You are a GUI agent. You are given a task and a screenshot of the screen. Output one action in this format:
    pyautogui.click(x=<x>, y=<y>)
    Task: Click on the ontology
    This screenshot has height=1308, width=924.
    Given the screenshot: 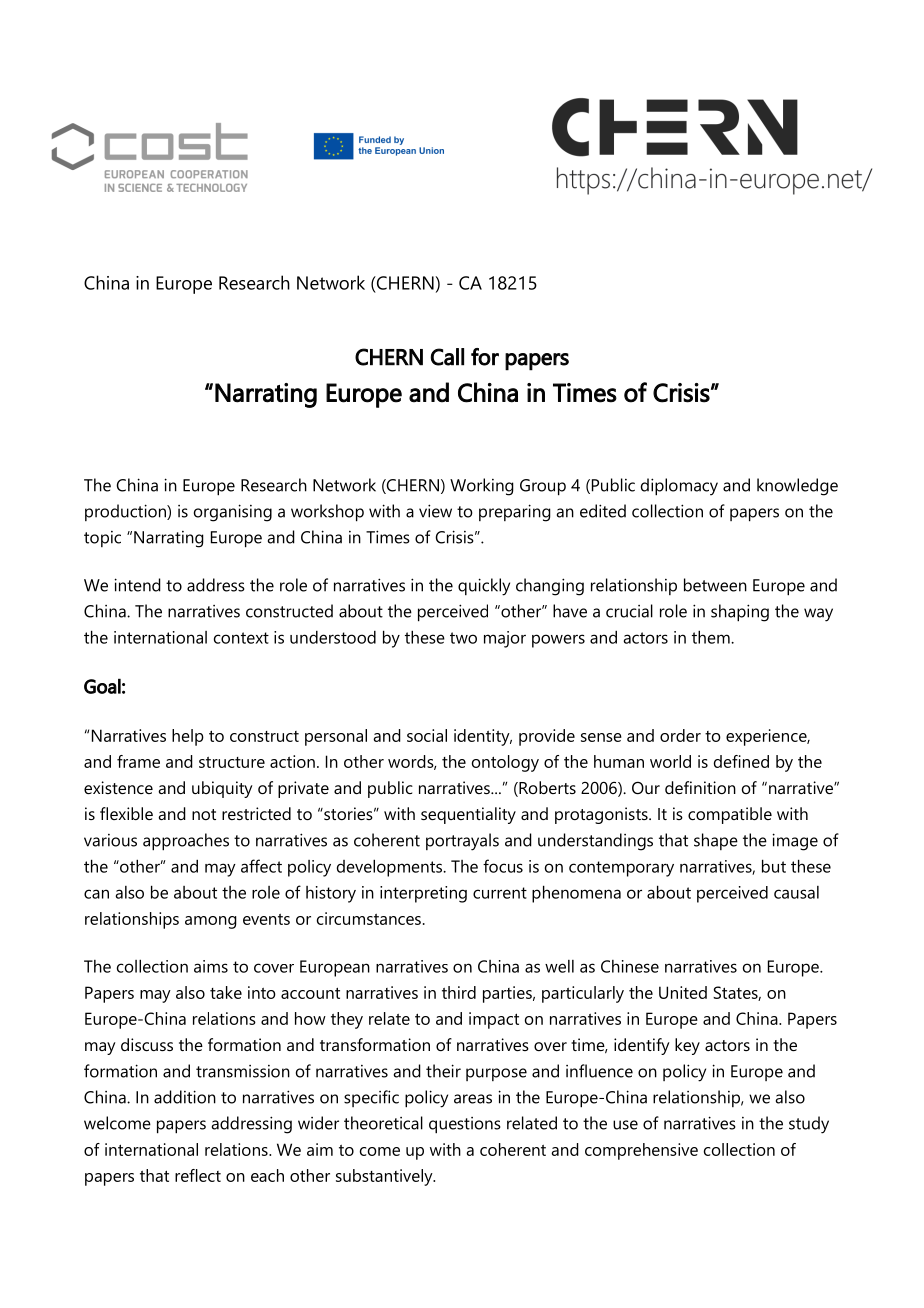 What is the action you would take?
    pyautogui.click(x=505, y=763)
